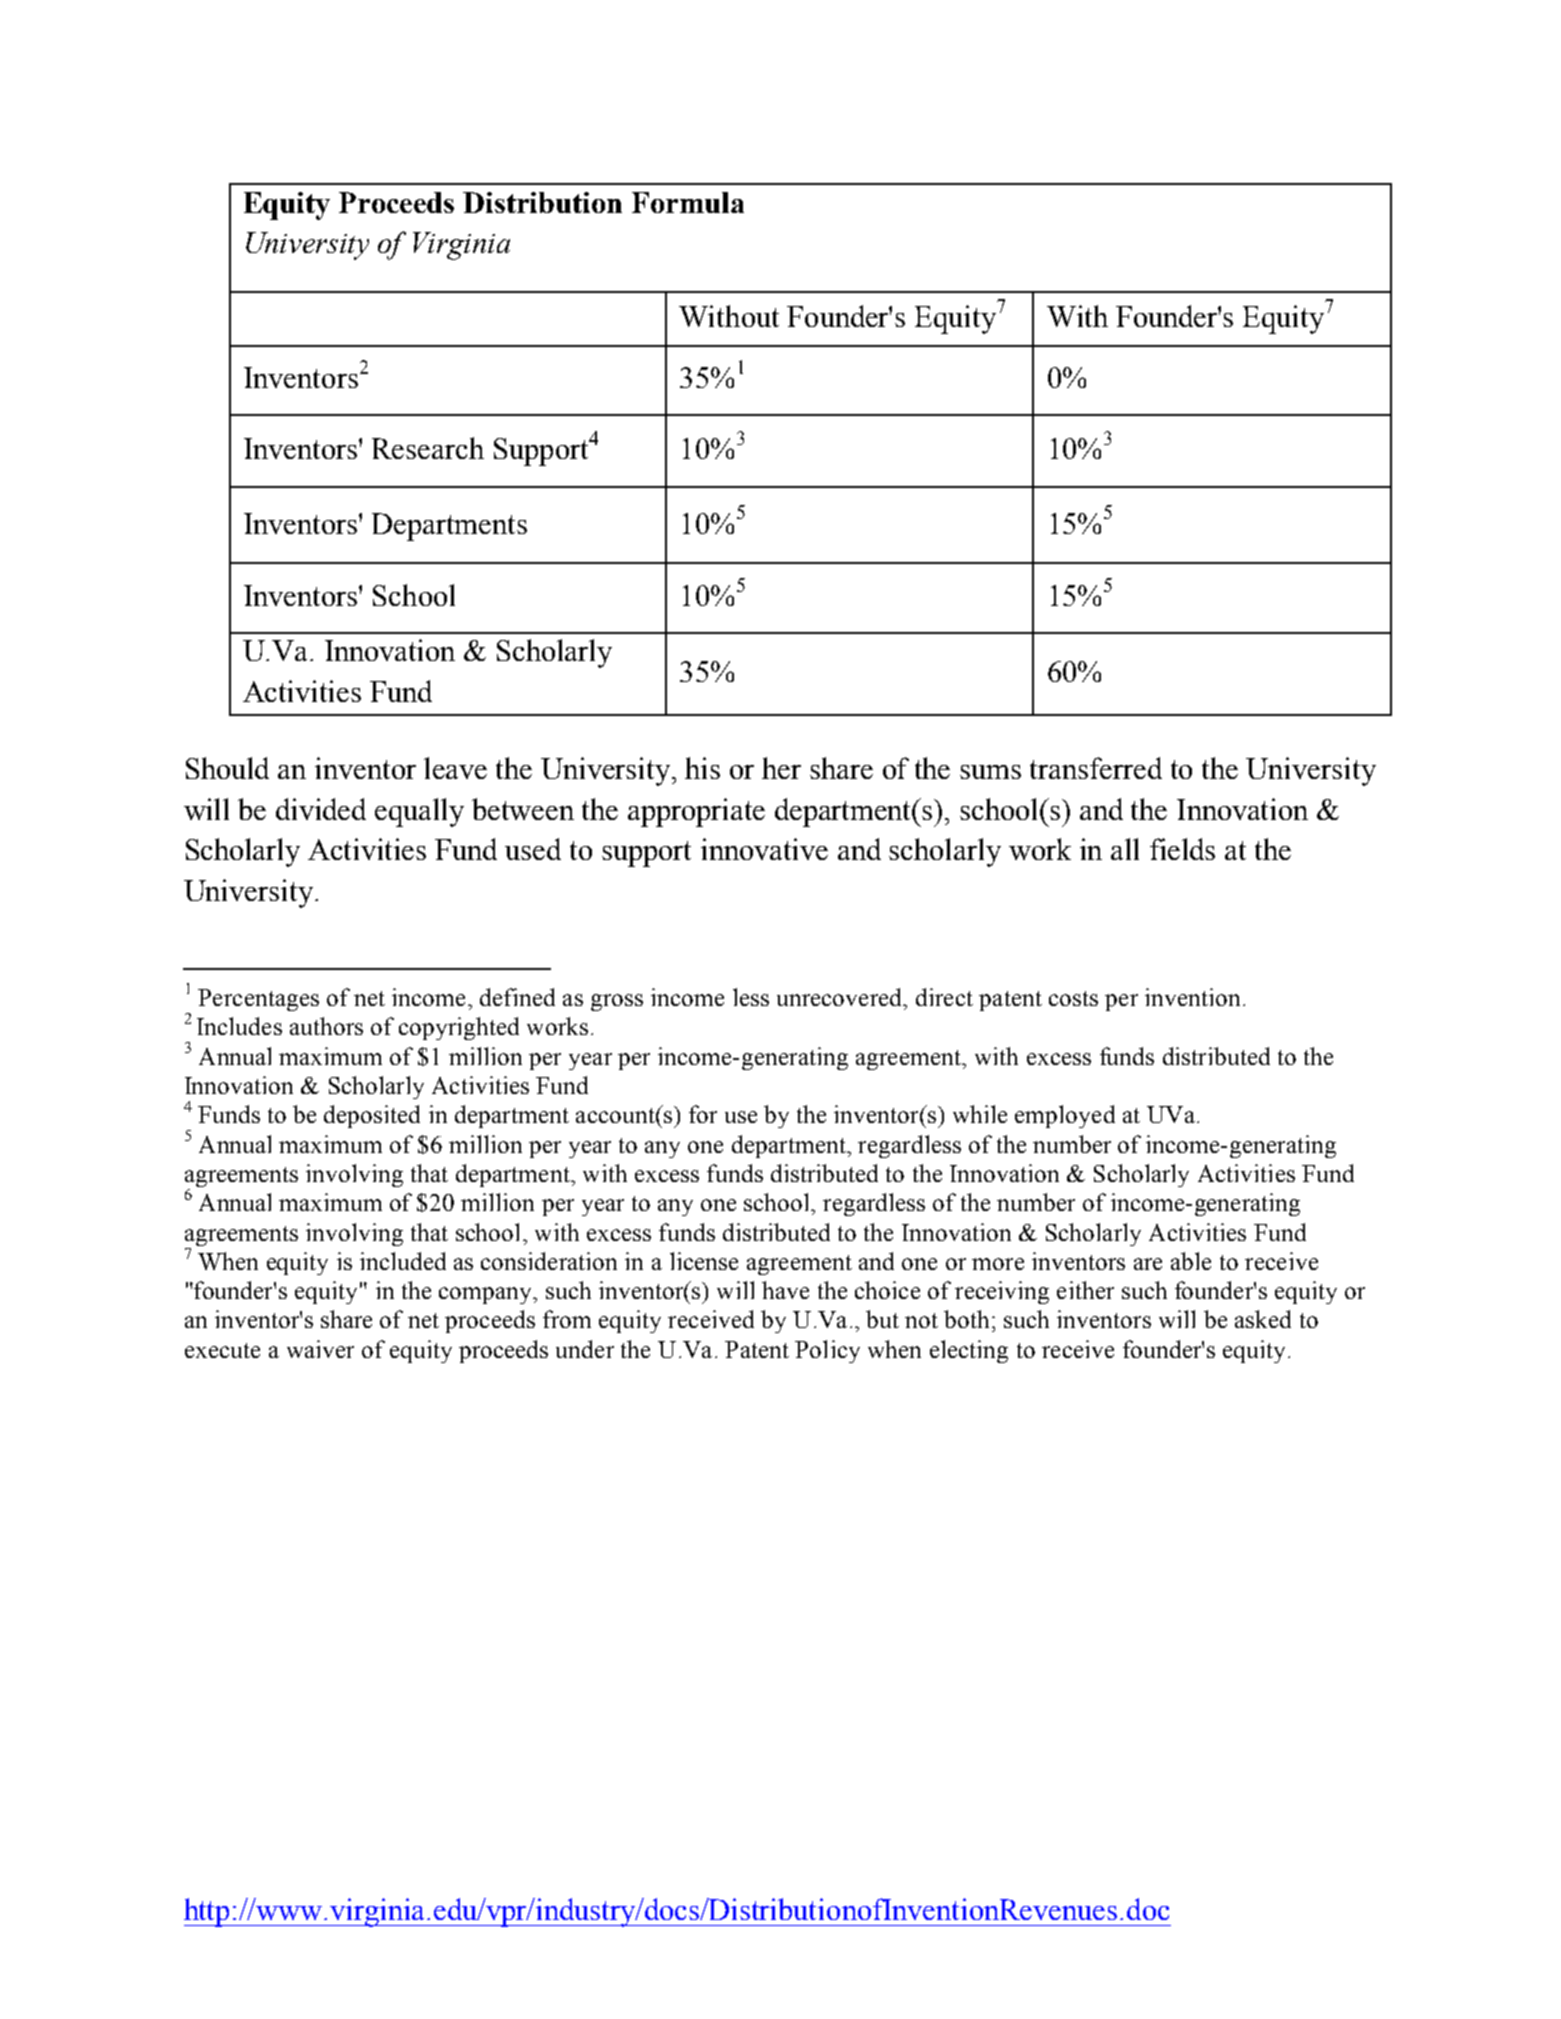  What do you see at coordinates (321, 809) in the image?
I see `divided` at bounding box center [321, 809].
